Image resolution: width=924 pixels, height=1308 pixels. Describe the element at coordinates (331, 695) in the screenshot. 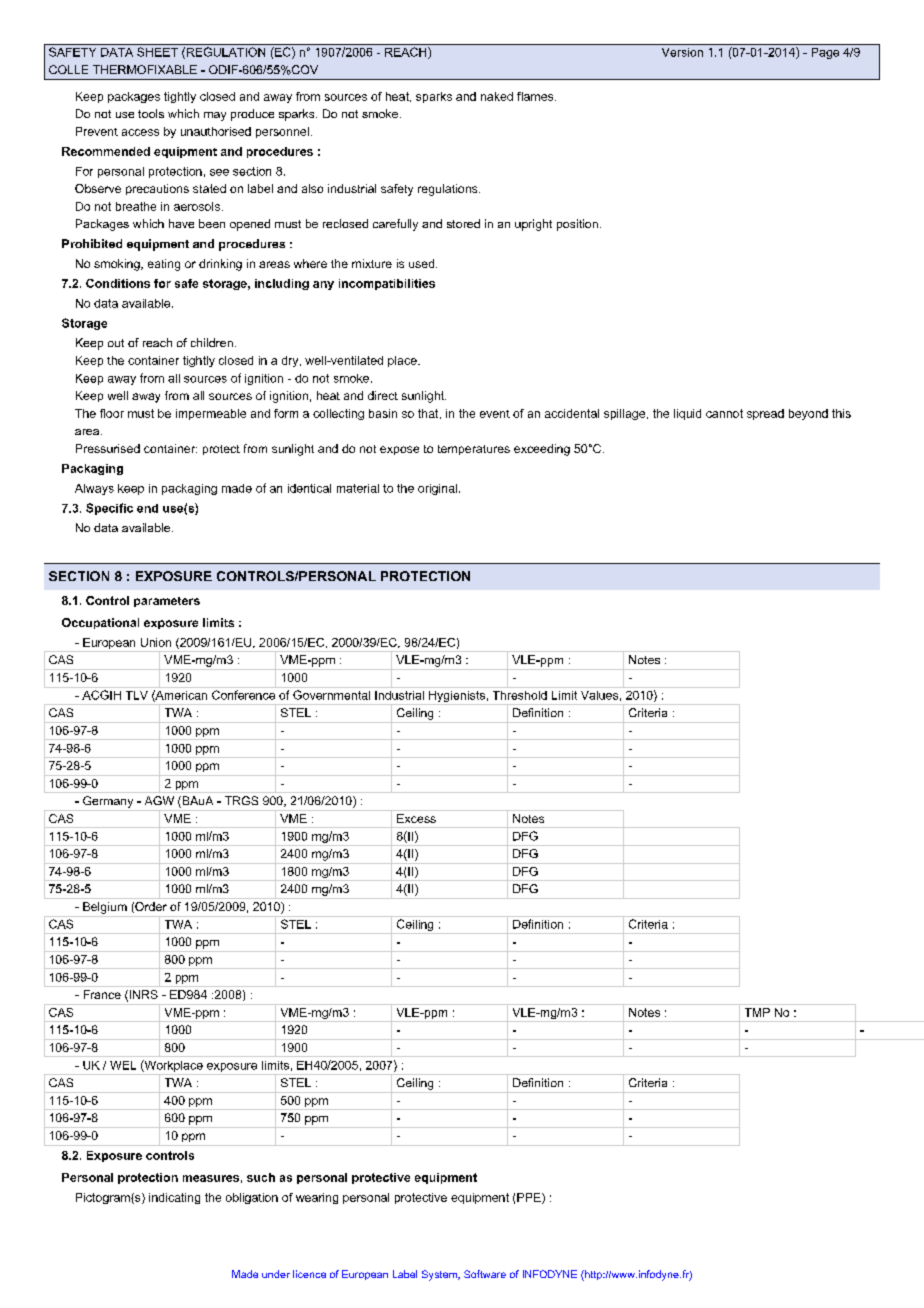

I see `Governmental` at that location.
